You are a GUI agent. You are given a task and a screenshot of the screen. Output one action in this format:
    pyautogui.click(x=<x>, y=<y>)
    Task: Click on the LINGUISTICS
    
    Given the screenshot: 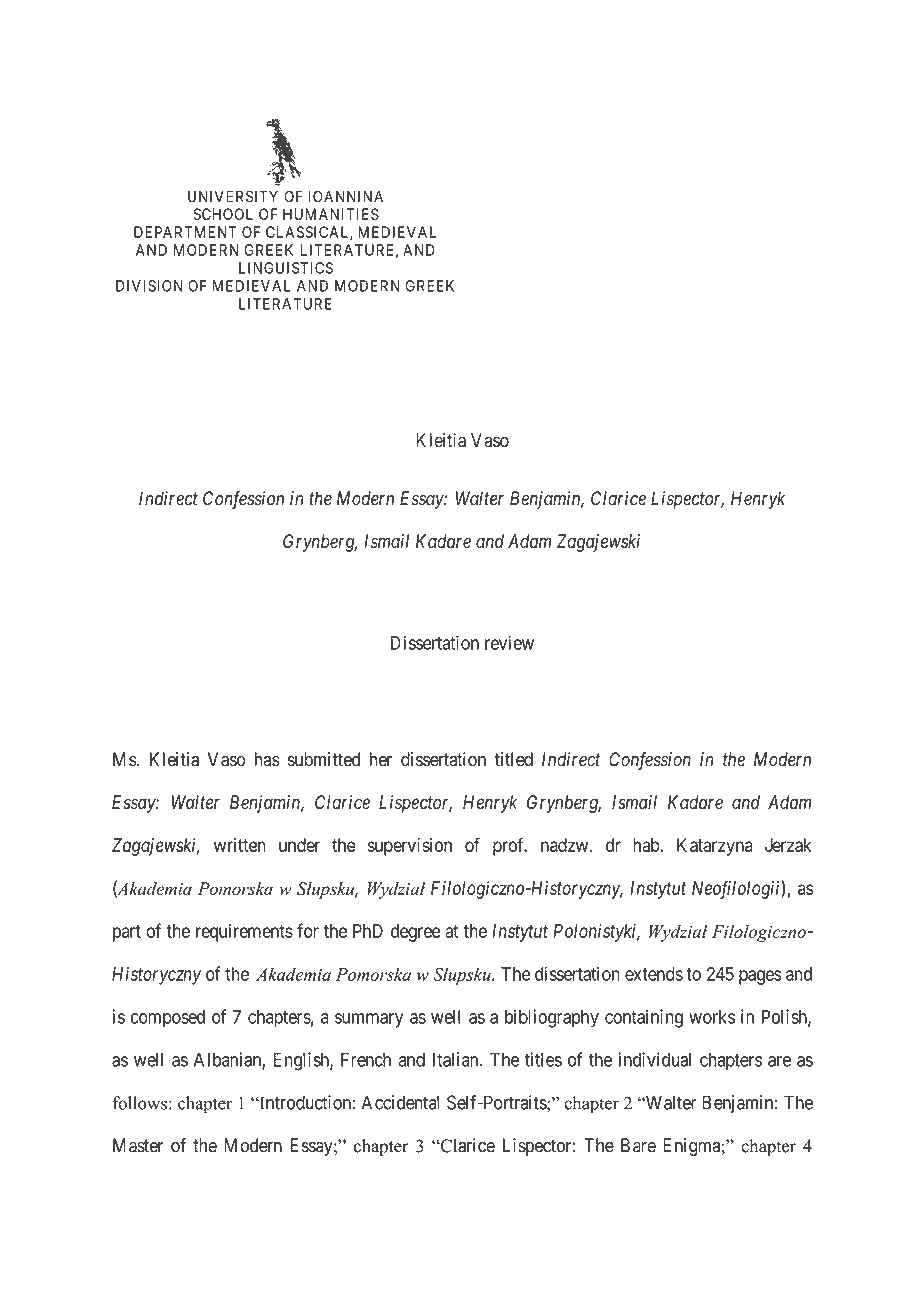 What is the action you would take?
    pyautogui.click(x=286, y=268)
